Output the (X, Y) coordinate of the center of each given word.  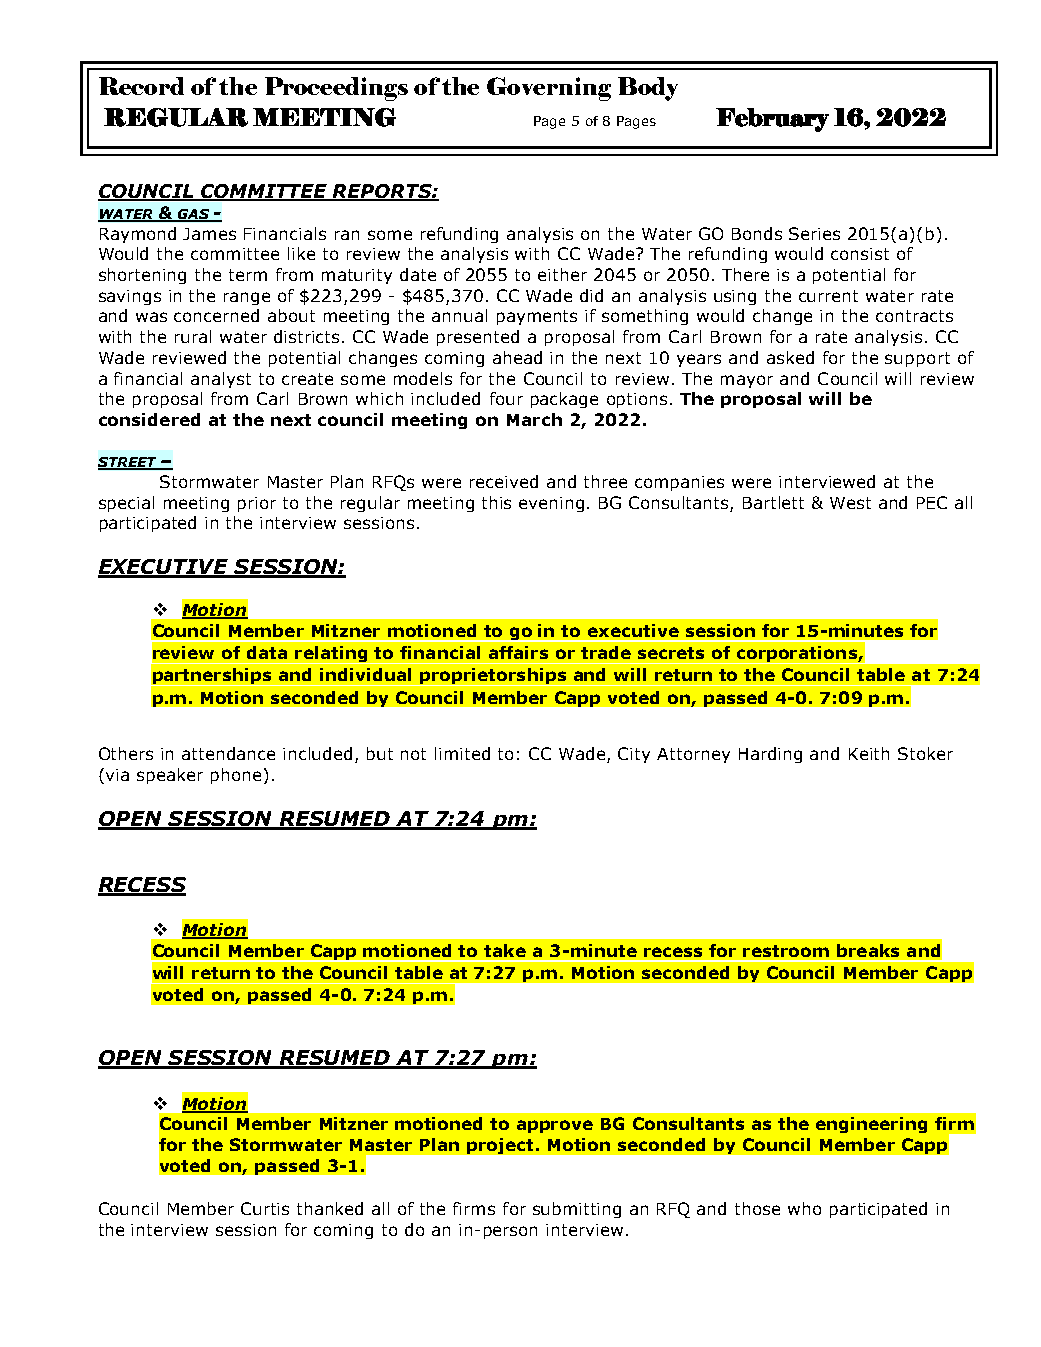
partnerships (213, 677)
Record (141, 86)
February (772, 120)
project (502, 1146)
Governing (549, 89)
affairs (518, 652)
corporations (797, 655)
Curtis (265, 1208)
